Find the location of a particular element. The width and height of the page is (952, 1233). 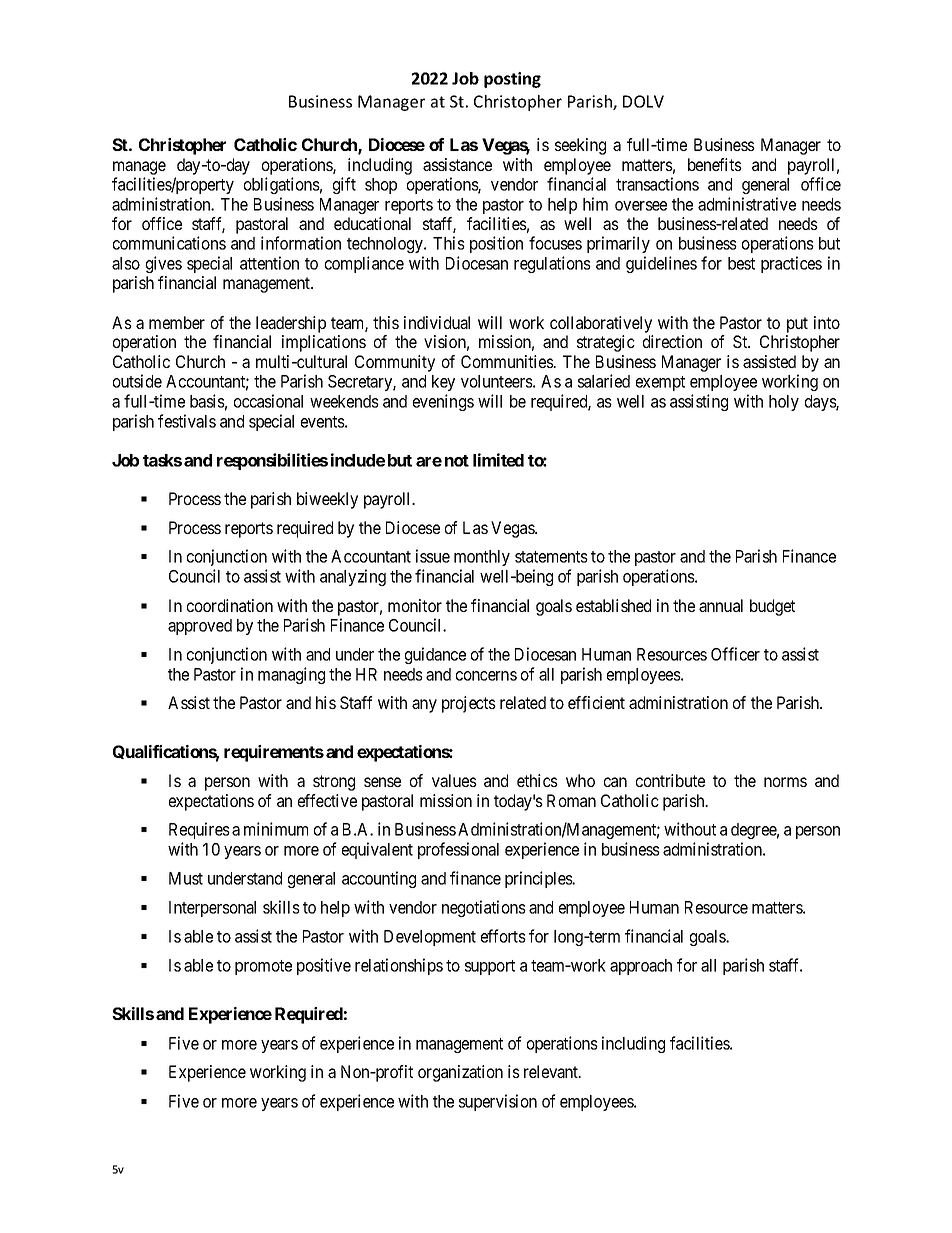

benefits is located at coordinates (715, 164).
